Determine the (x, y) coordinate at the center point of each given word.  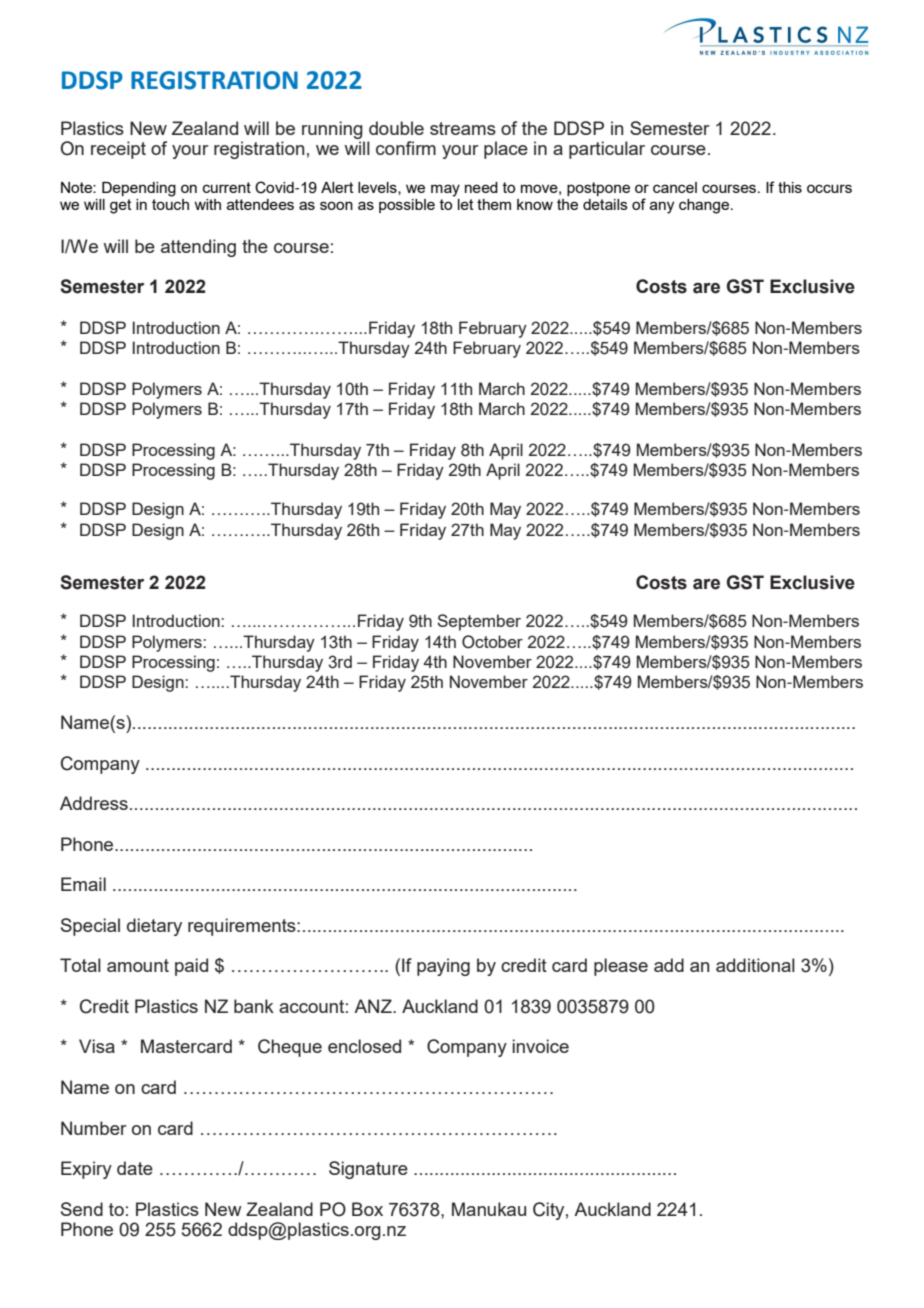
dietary (154, 927)
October (492, 642)
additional (755, 965)
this (790, 187)
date (135, 1168)
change (705, 206)
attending (198, 248)
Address (94, 803)
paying (443, 967)
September (479, 622)
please (621, 967)
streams (463, 128)
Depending (139, 189)
